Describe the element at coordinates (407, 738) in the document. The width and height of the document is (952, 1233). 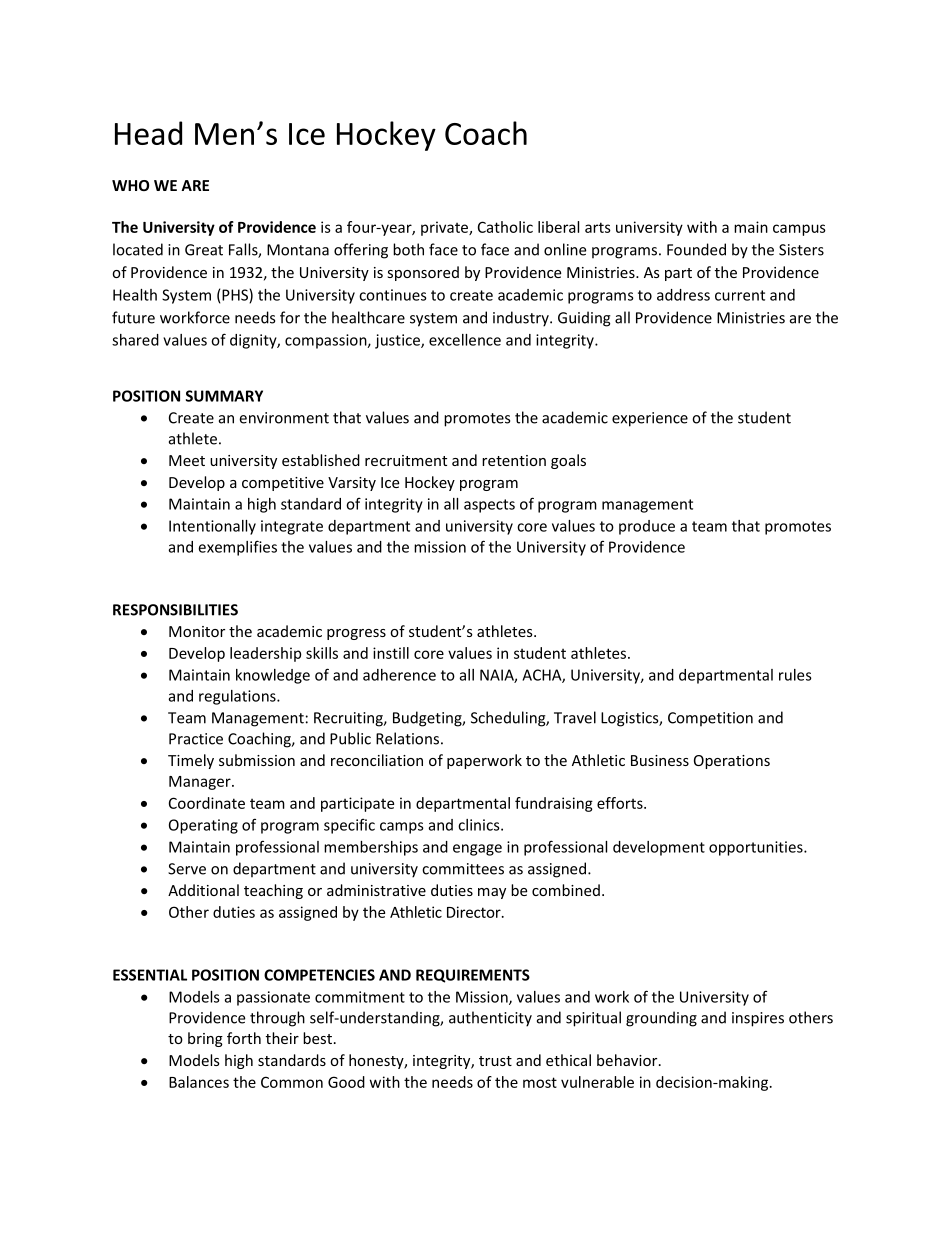
I see `Relations` at that location.
